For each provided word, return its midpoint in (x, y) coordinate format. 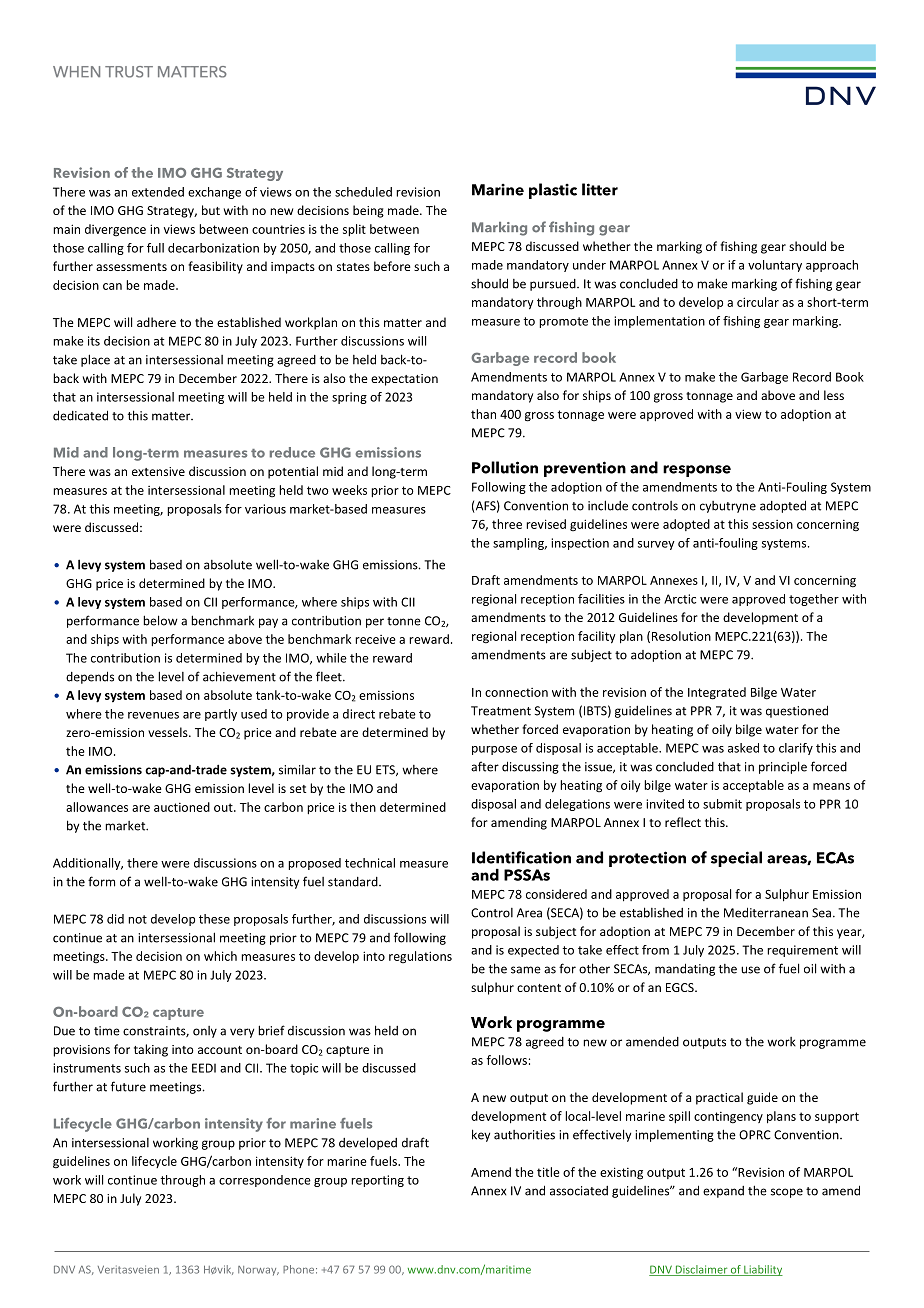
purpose (494, 750)
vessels (169, 732)
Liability (762, 1270)
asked (743, 748)
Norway (258, 1271)
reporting (377, 1181)
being (368, 211)
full (155, 248)
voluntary (775, 266)
